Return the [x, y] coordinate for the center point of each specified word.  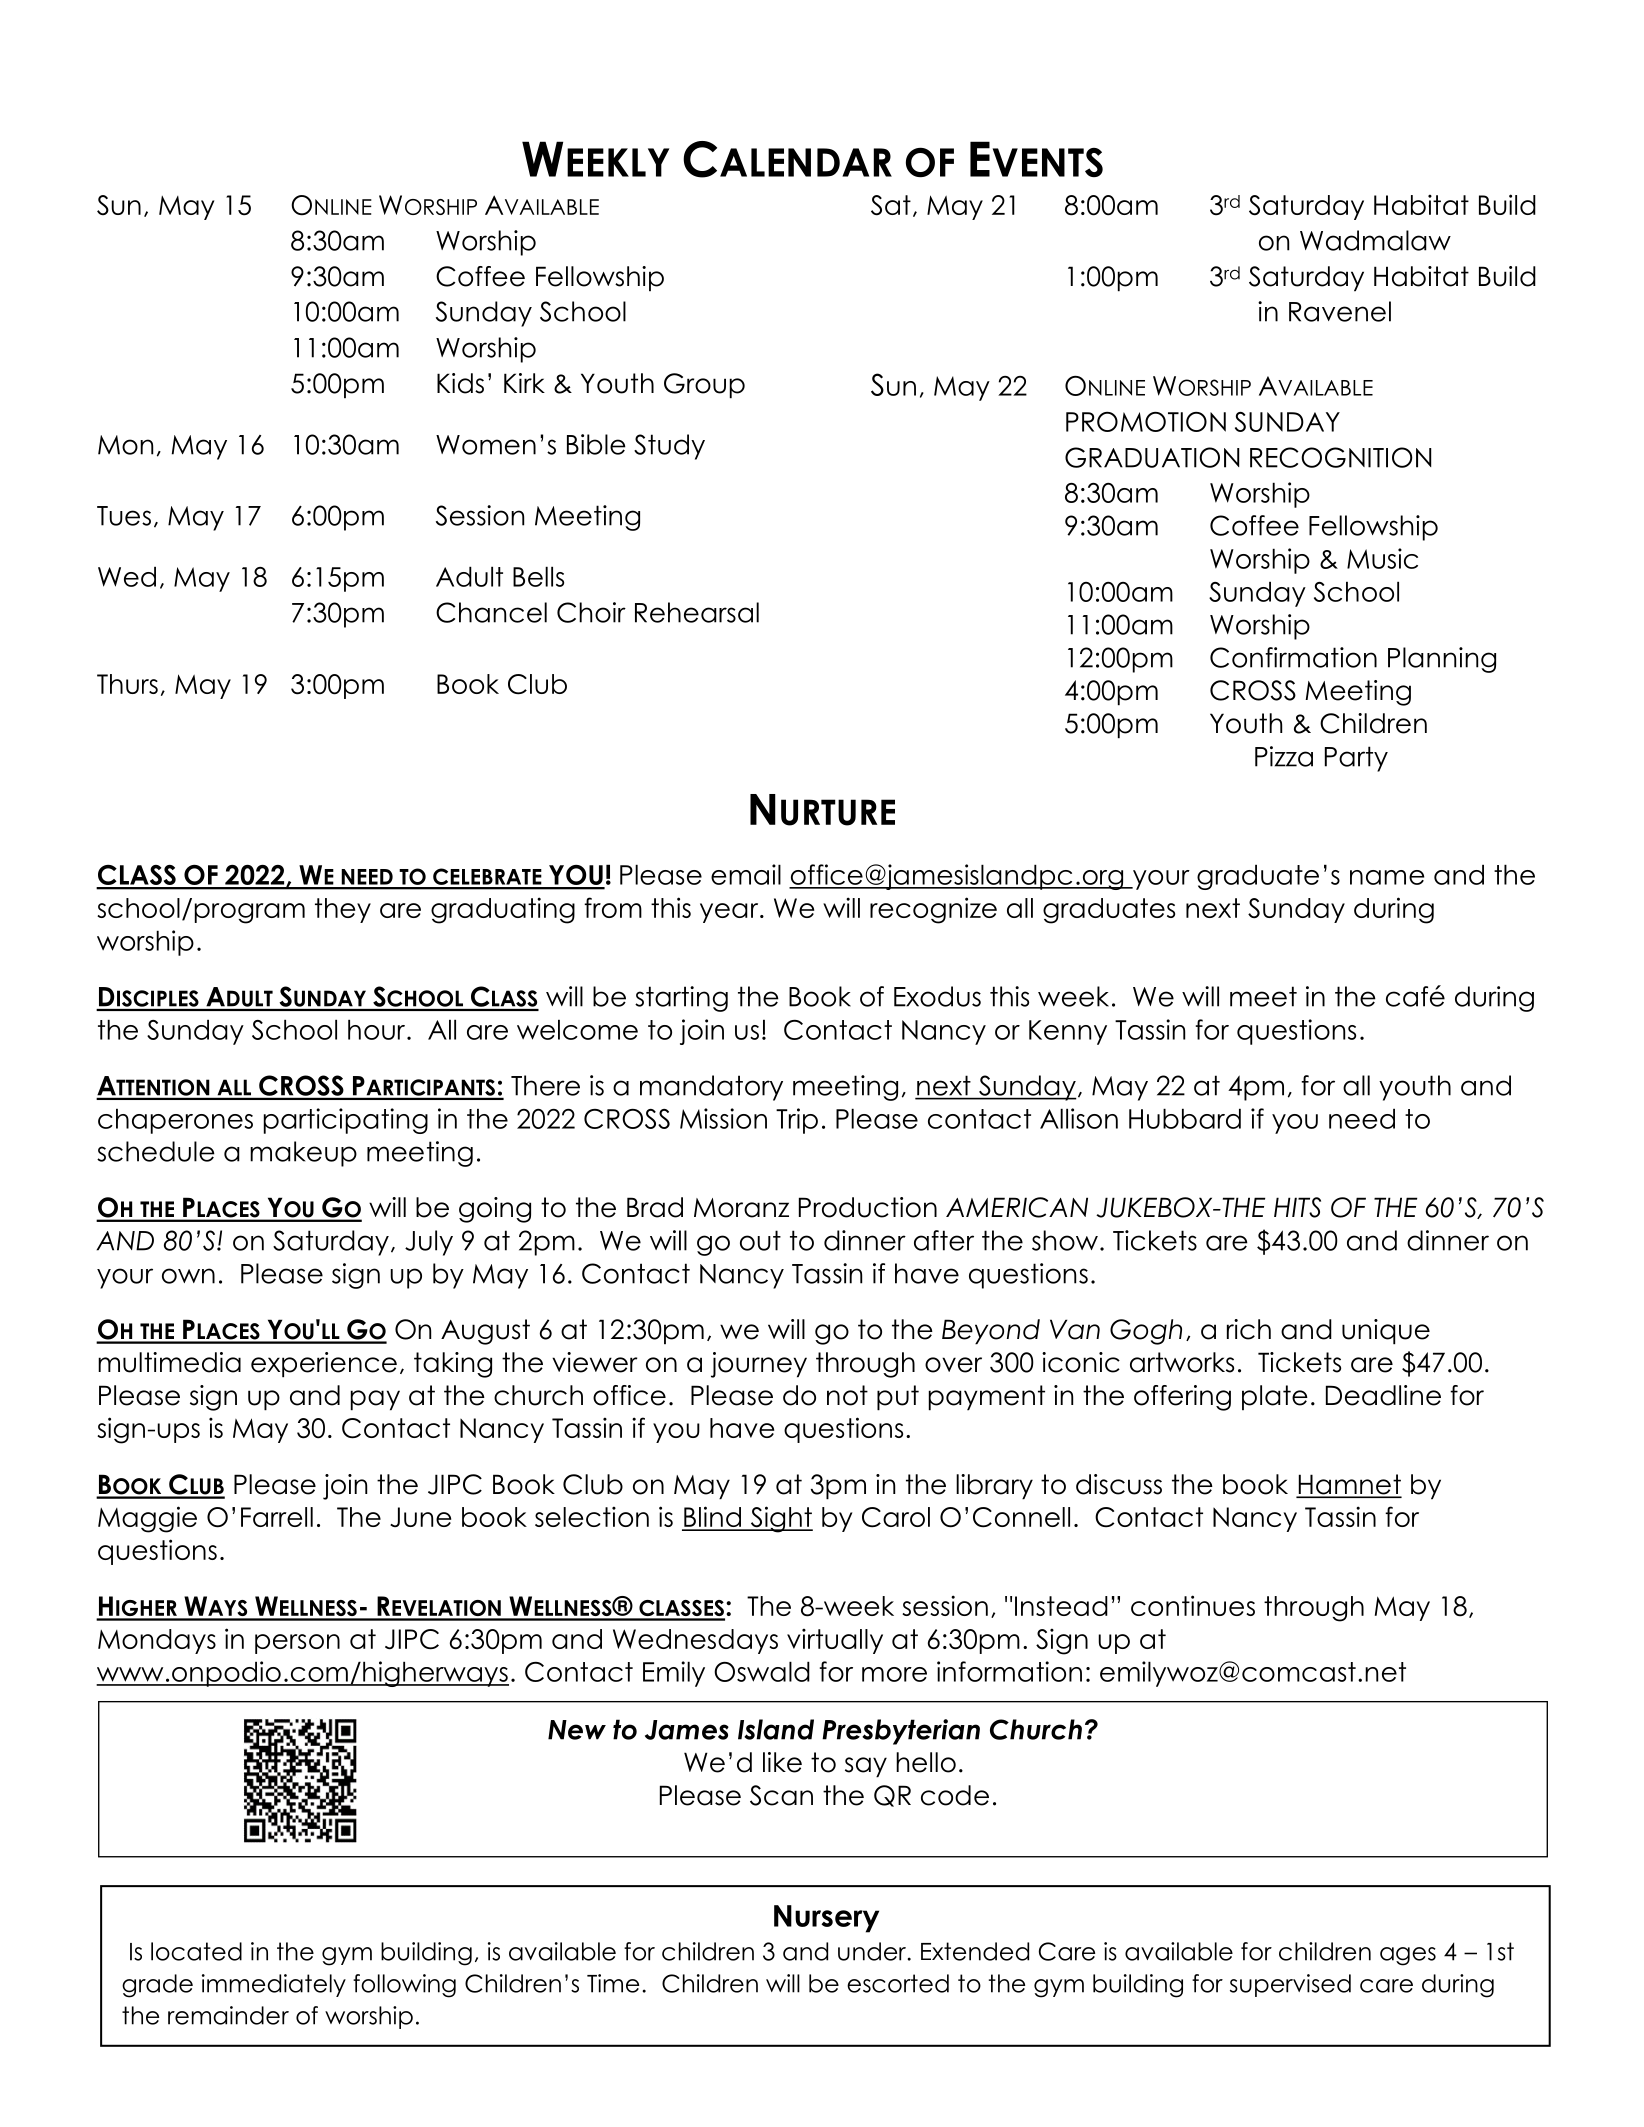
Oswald [762, 1671]
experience [324, 1365]
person [297, 1644]
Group [704, 386]
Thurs [127, 684]
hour [378, 1029]
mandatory [711, 1088]
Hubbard [1185, 1118]
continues [1193, 1605]
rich [1249, 1329]
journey [759, 1365]
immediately [274, 1985]
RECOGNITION [1340, 457]
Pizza [1284, 756]
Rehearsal [697, 612]
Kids [460, 383]
